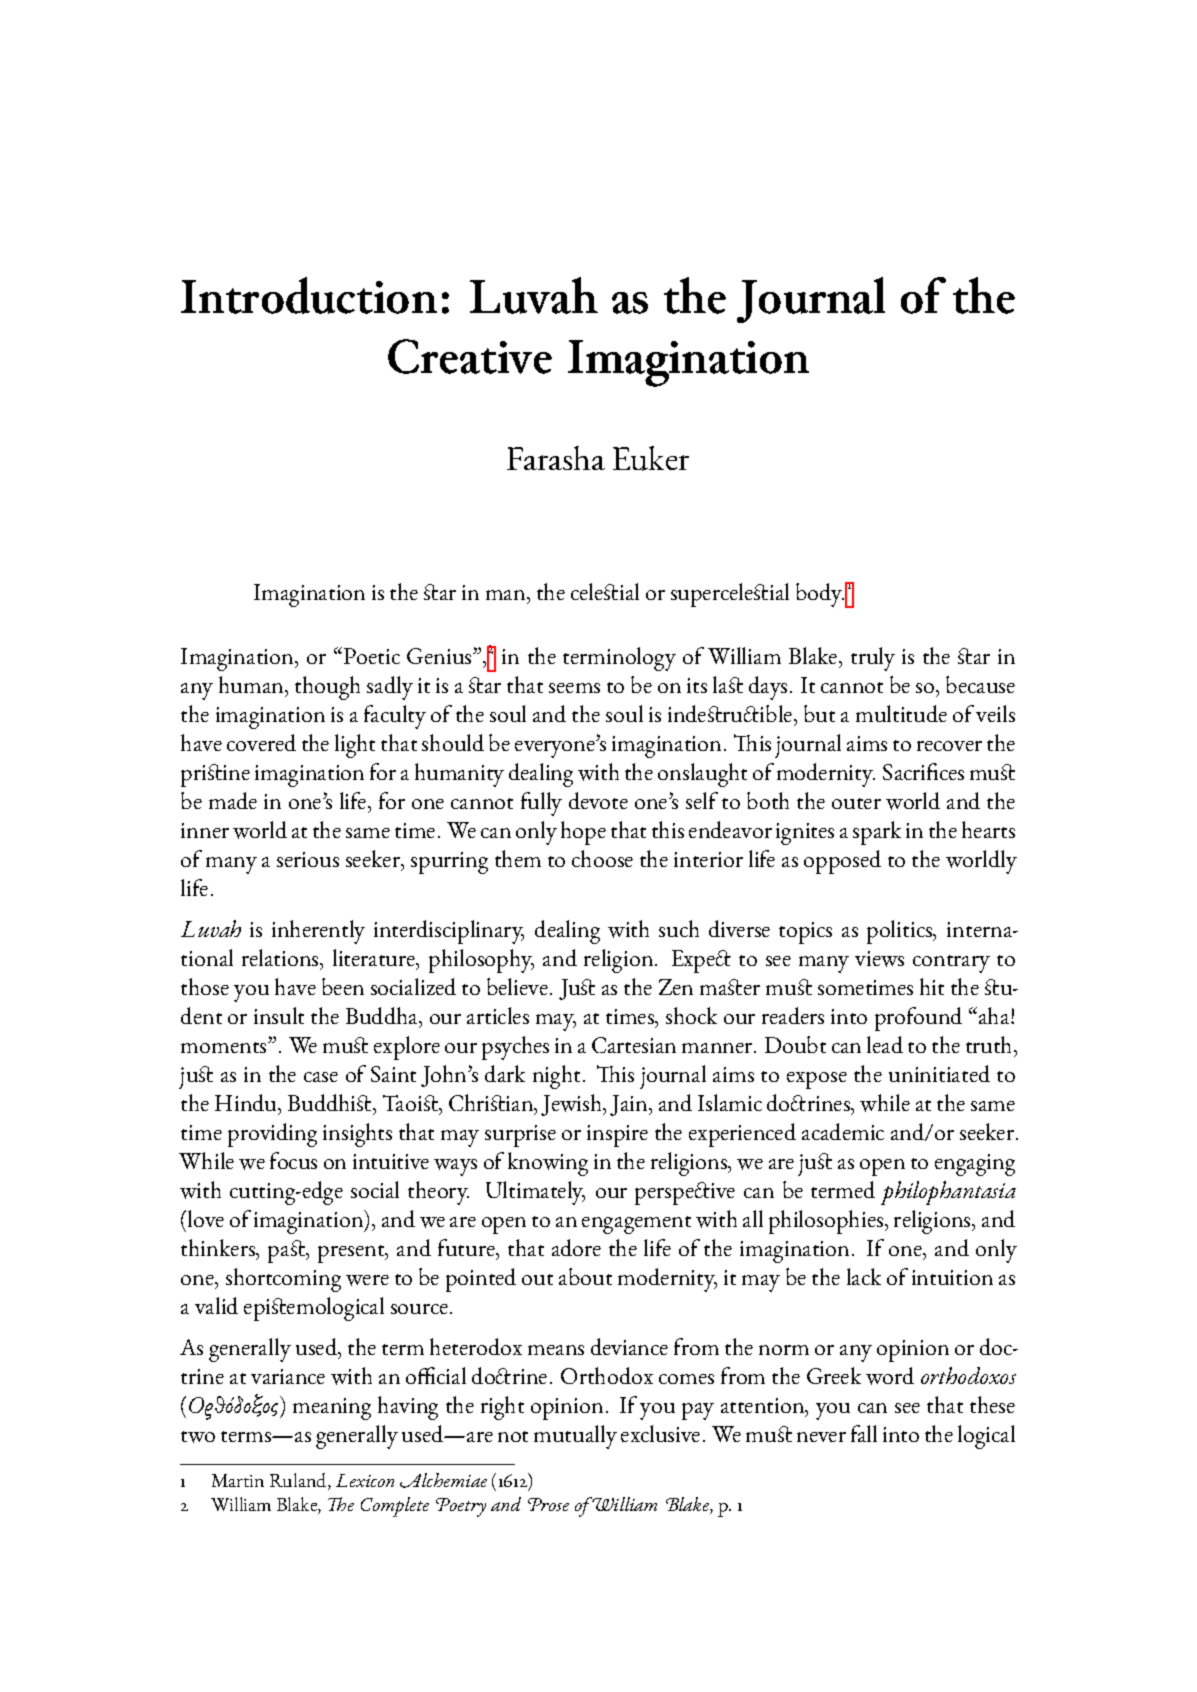 This screenshot has width=1197, height=1692. What do you see at coordinates (470, 356) in the screenshot?
I see `Creative` at bounding box center [470, 356].
